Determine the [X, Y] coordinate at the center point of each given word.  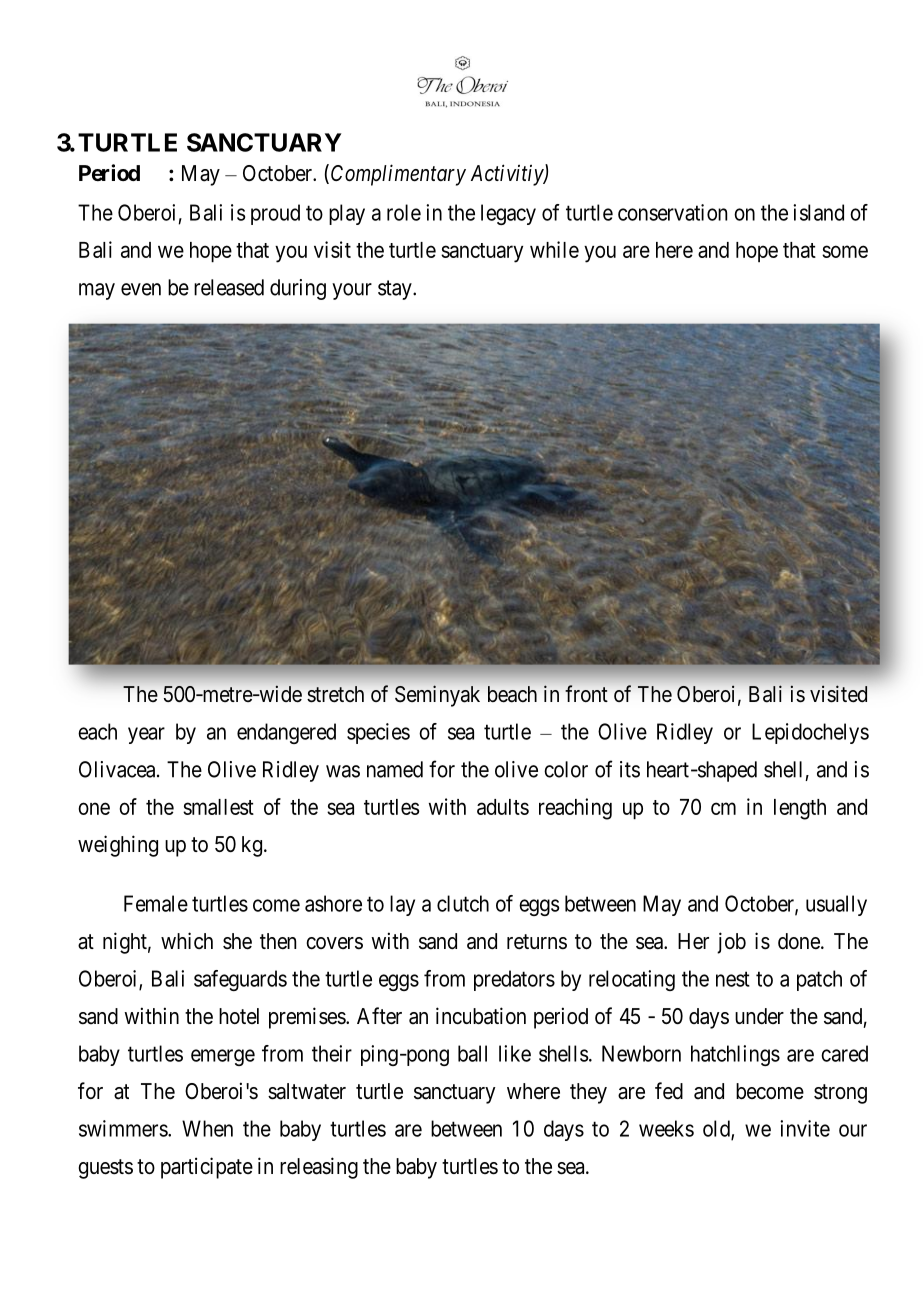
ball [472, 1053]
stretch [335, 694]
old [717, 1129]
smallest [218, 807]
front [586, 693]
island [818, 212]
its [630, 769]
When [207, 1128]
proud [275, 214]
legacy [508, 214]
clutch [463, 903]
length [800, 809]
